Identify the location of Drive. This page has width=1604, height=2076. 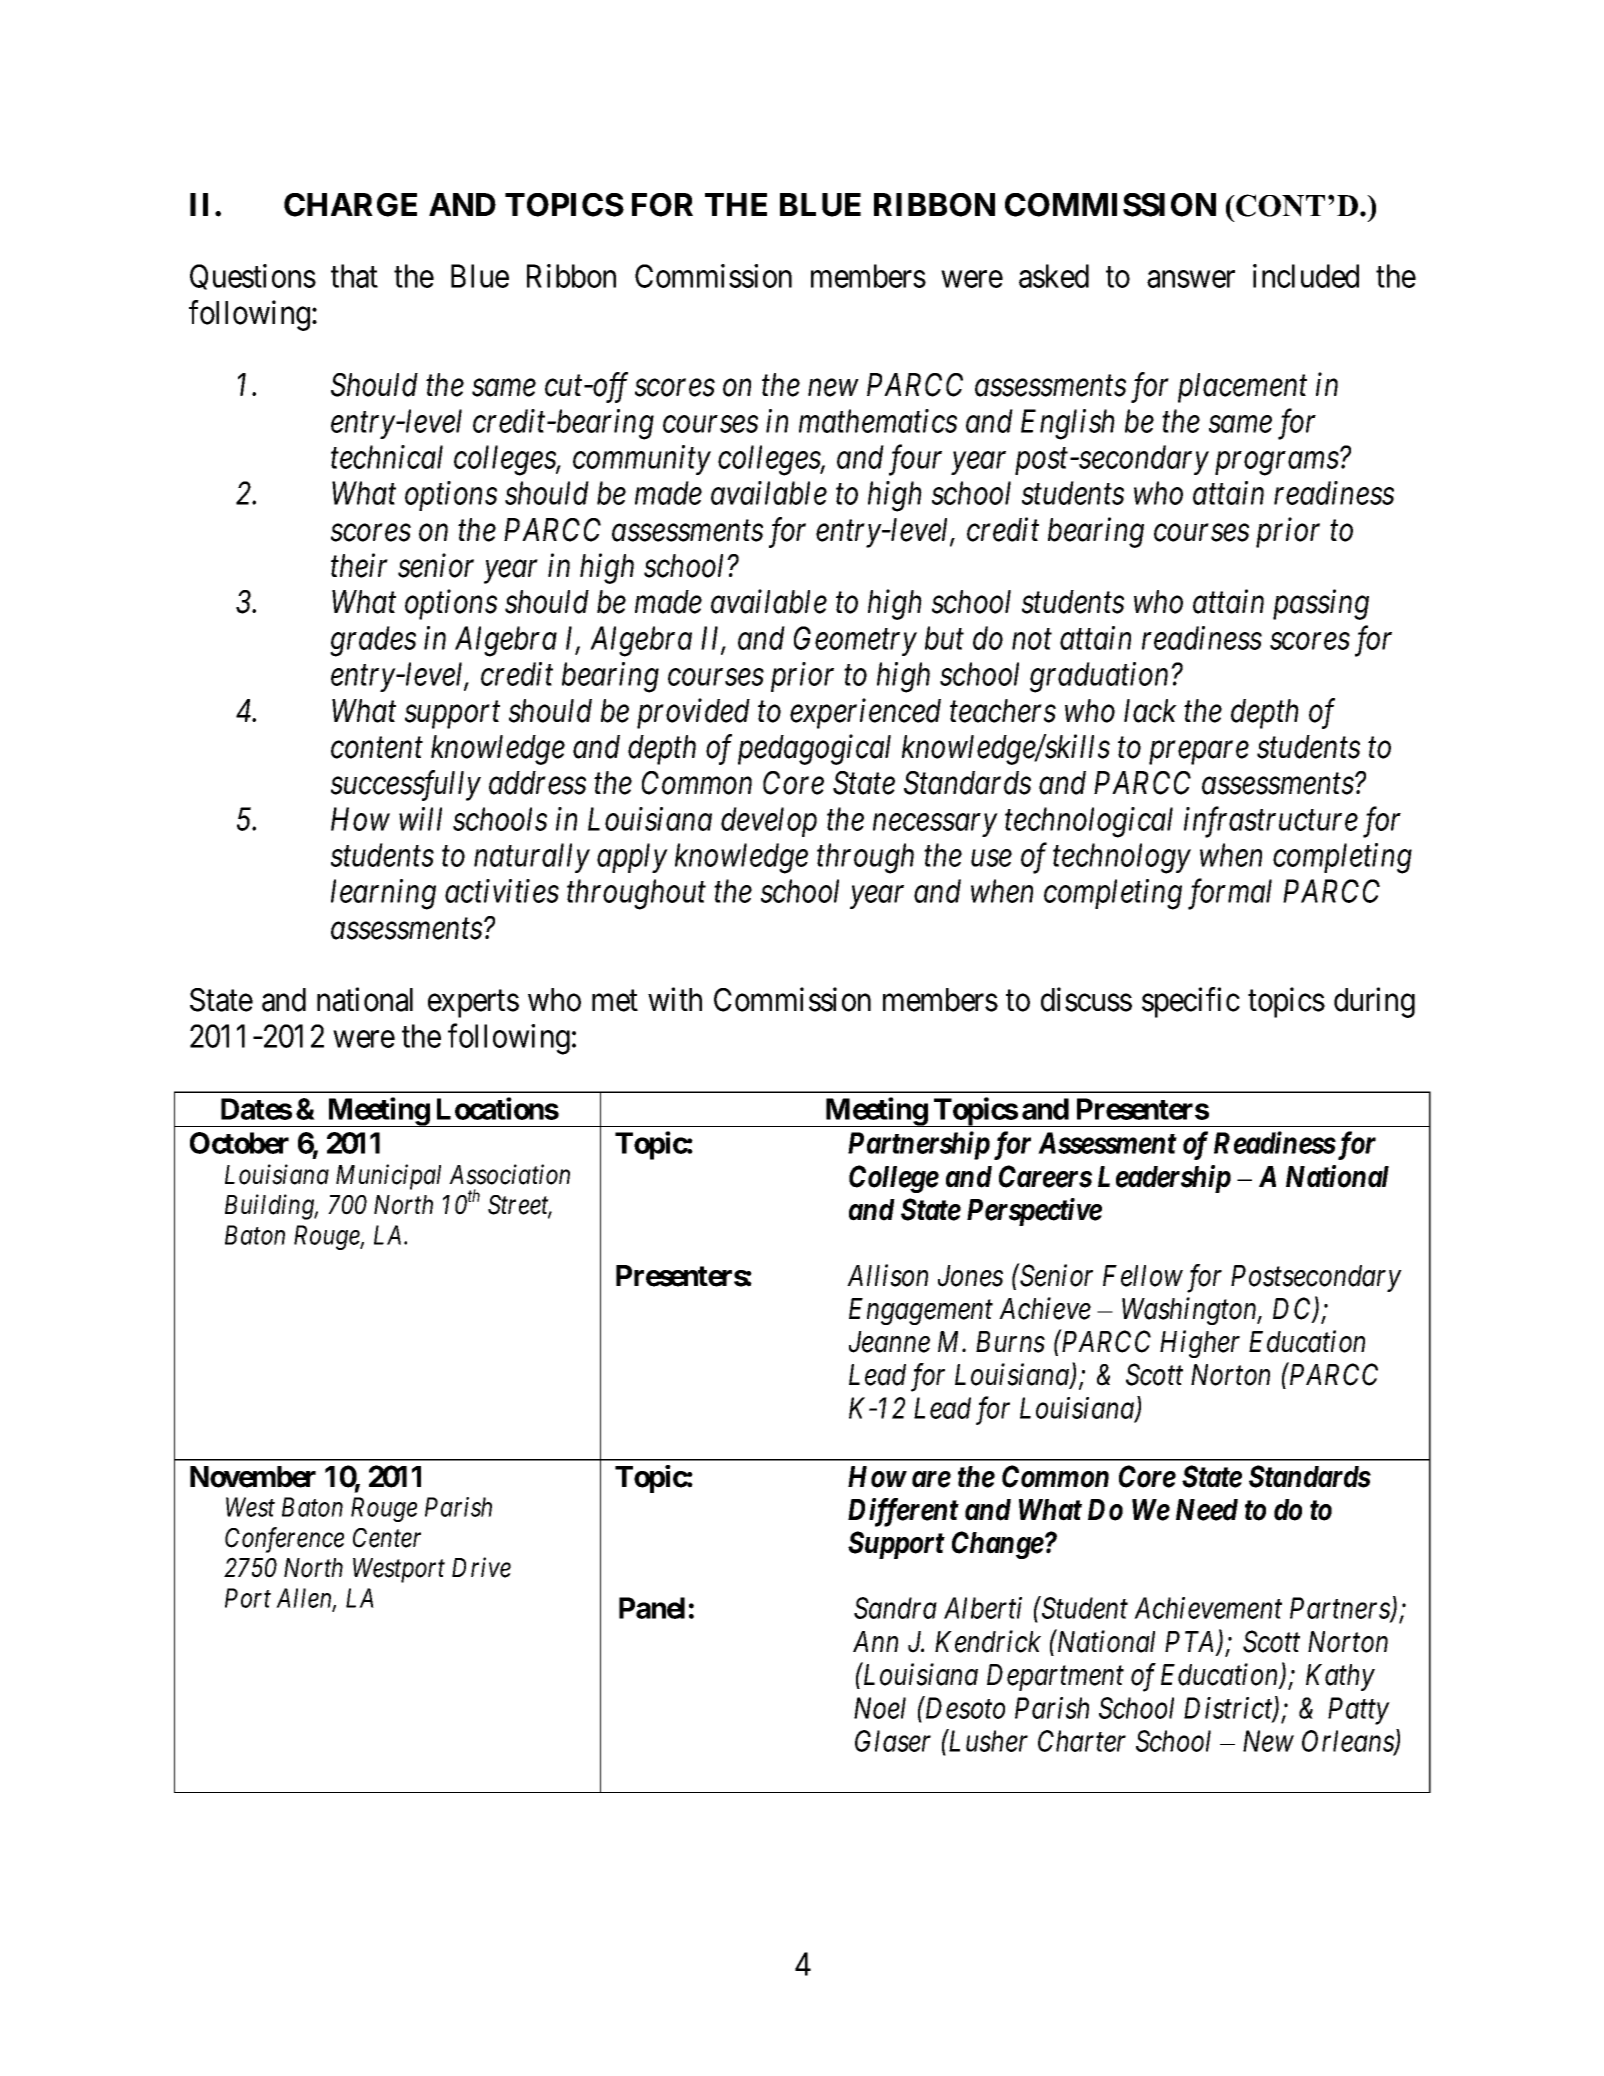
(481, 1568).
